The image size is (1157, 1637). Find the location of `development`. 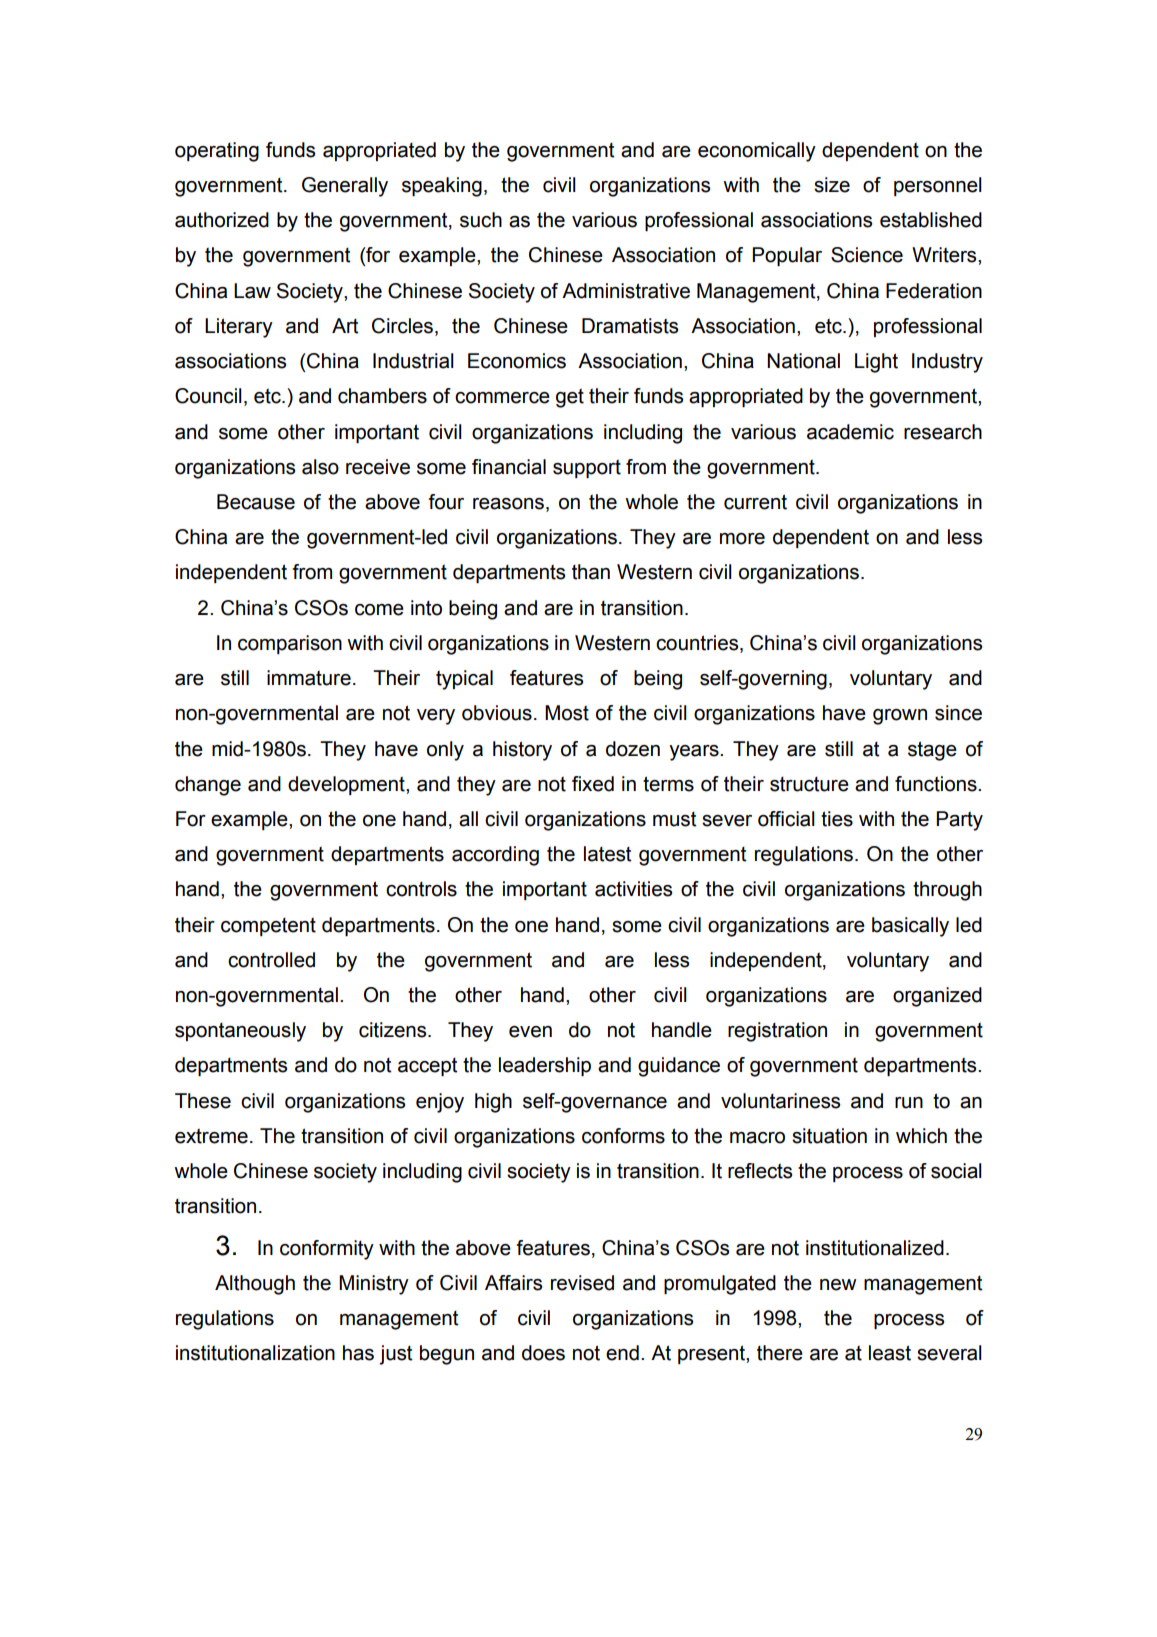

development is located at coordinates (347, 785).
